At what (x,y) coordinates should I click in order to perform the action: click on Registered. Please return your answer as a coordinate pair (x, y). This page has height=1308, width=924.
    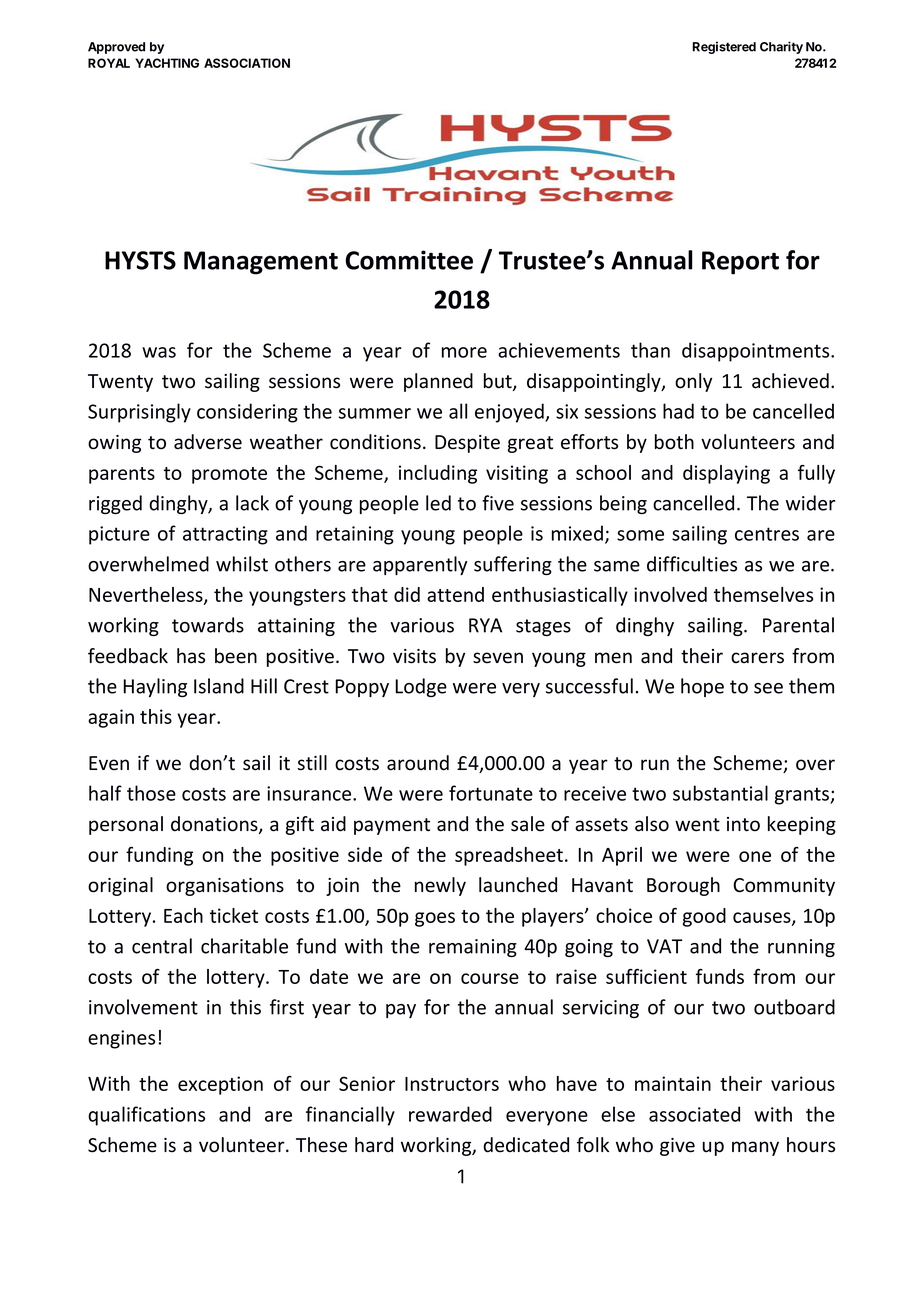
    Looking at the image, I should click on (724, 47).
